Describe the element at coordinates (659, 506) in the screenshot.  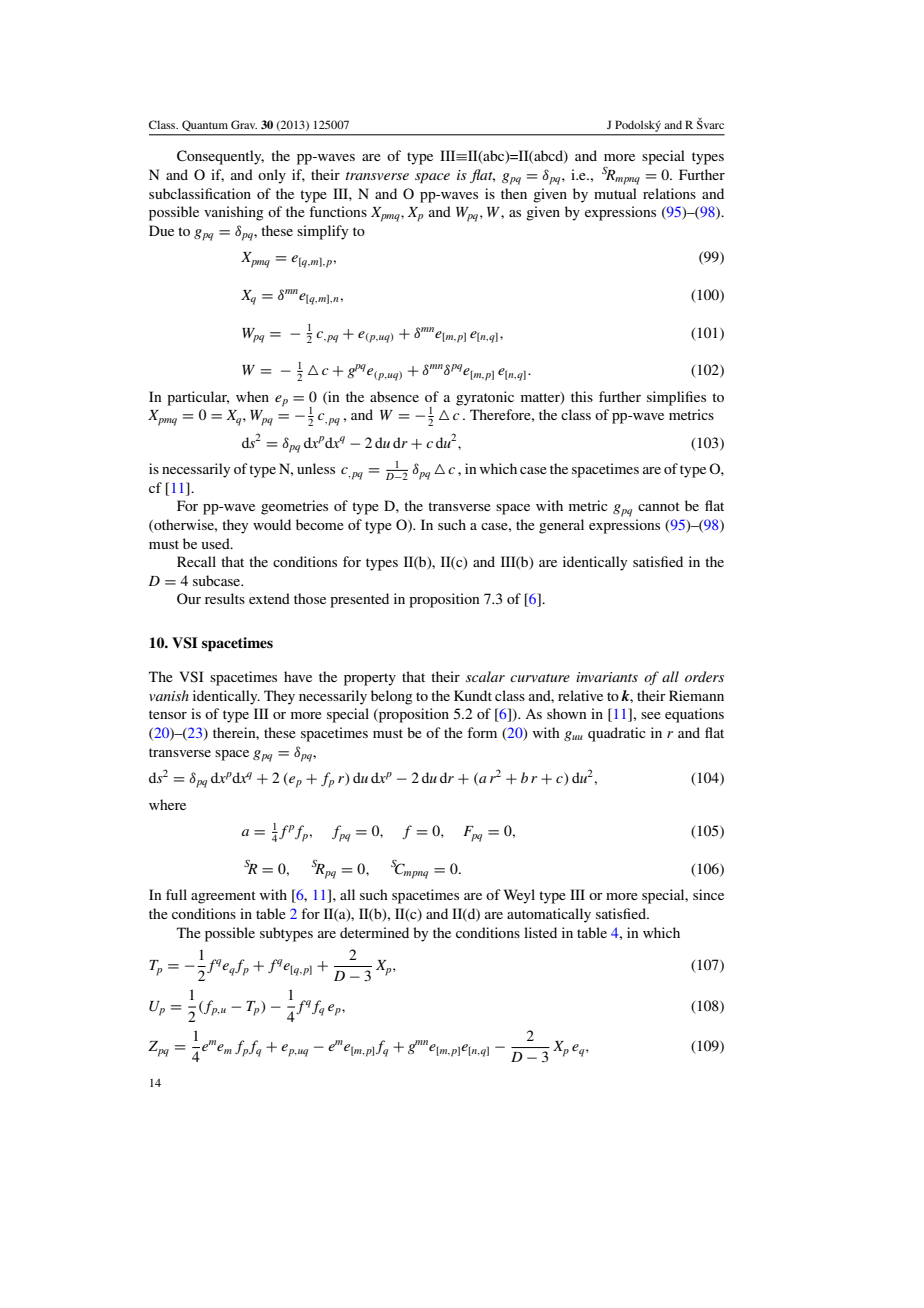
I see `cannot` at that location.
